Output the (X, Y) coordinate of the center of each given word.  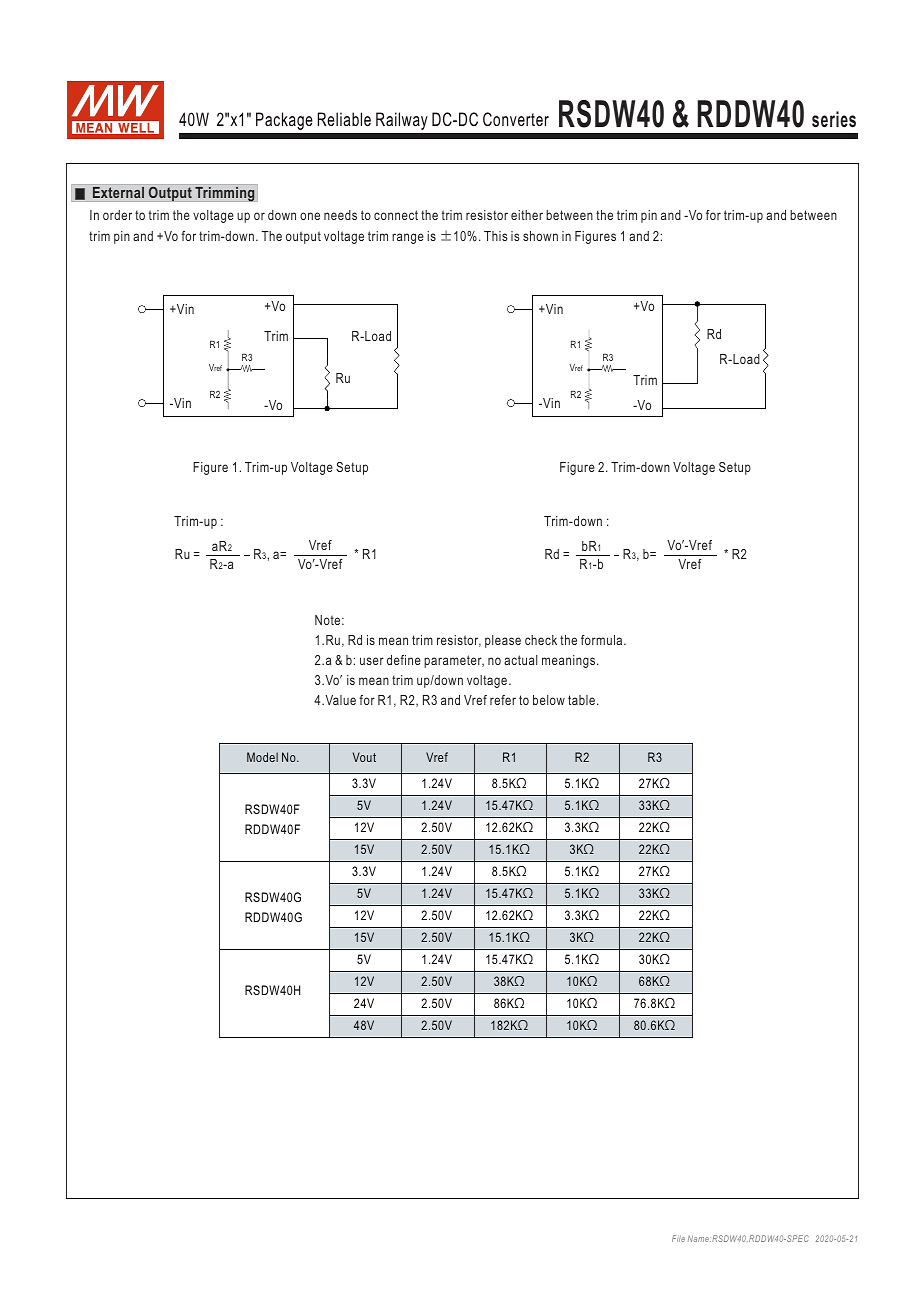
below (549, 700)
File (678, 1238)
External (118, 192)
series (834, 119)
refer (503, 700)
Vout (364, 757)
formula (603, 640)
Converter (516, 119)
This (495, 236)
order (117, 215)
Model (262, 757)
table (583, 700)
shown (540, 236)
